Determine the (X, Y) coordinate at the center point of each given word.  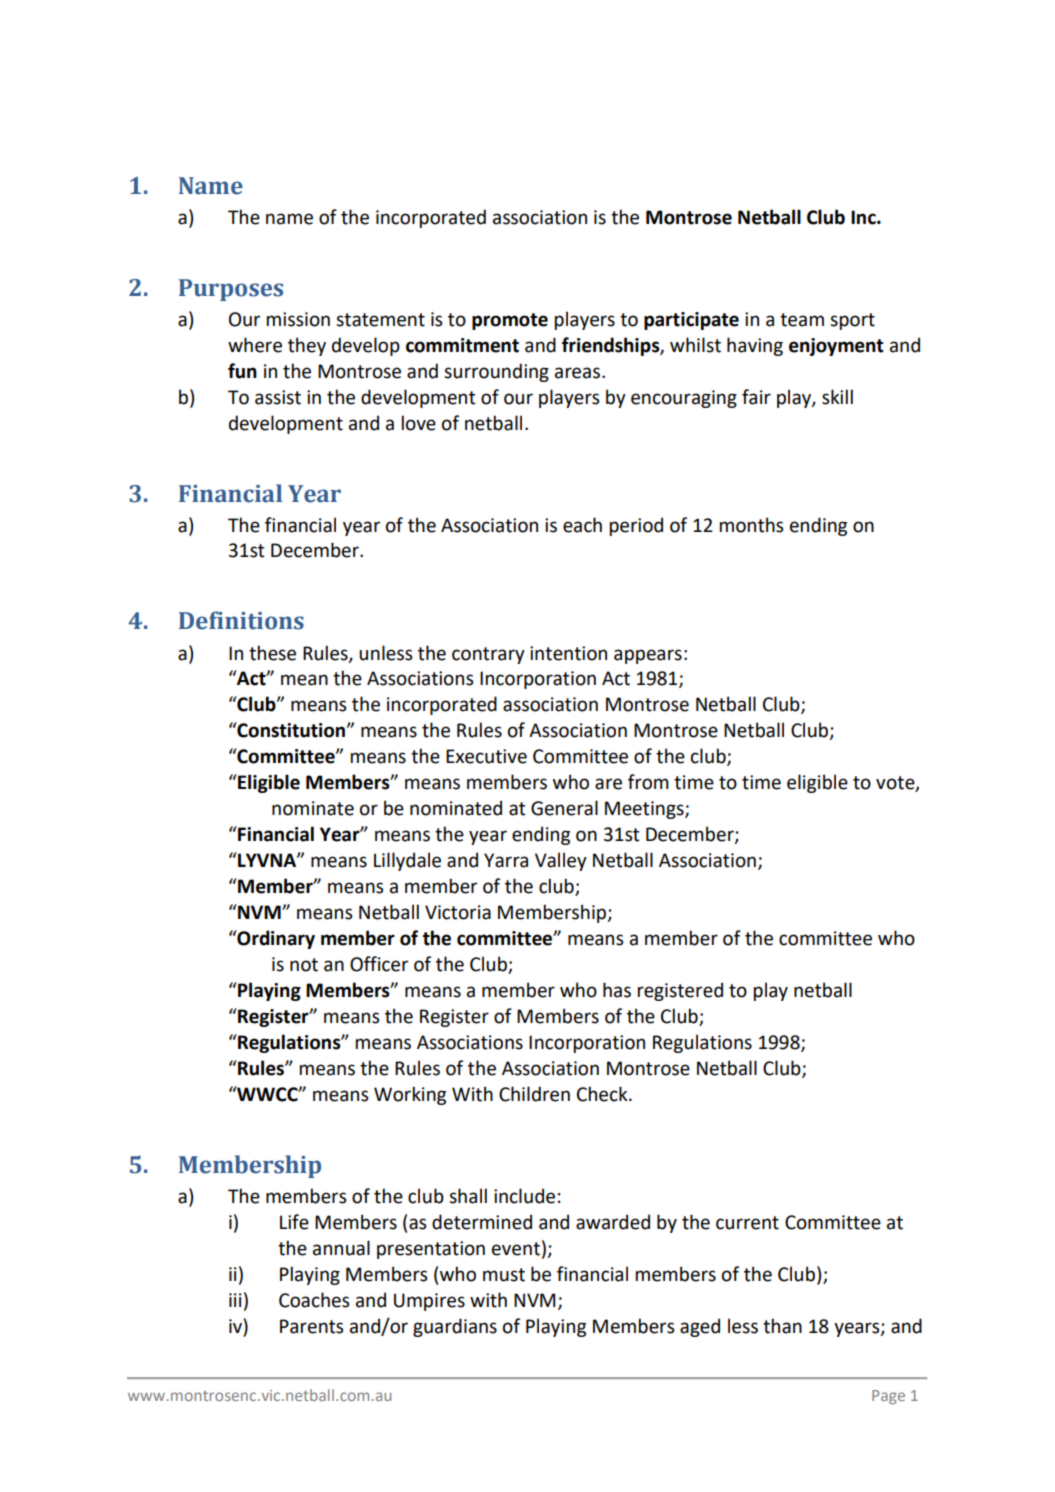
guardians (455, 1327)
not (304, 965)
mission (298, 319)
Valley (561, 861)
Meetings (645, 810)
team (802, 320)
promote (510, 321)
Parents (312, 1326)
